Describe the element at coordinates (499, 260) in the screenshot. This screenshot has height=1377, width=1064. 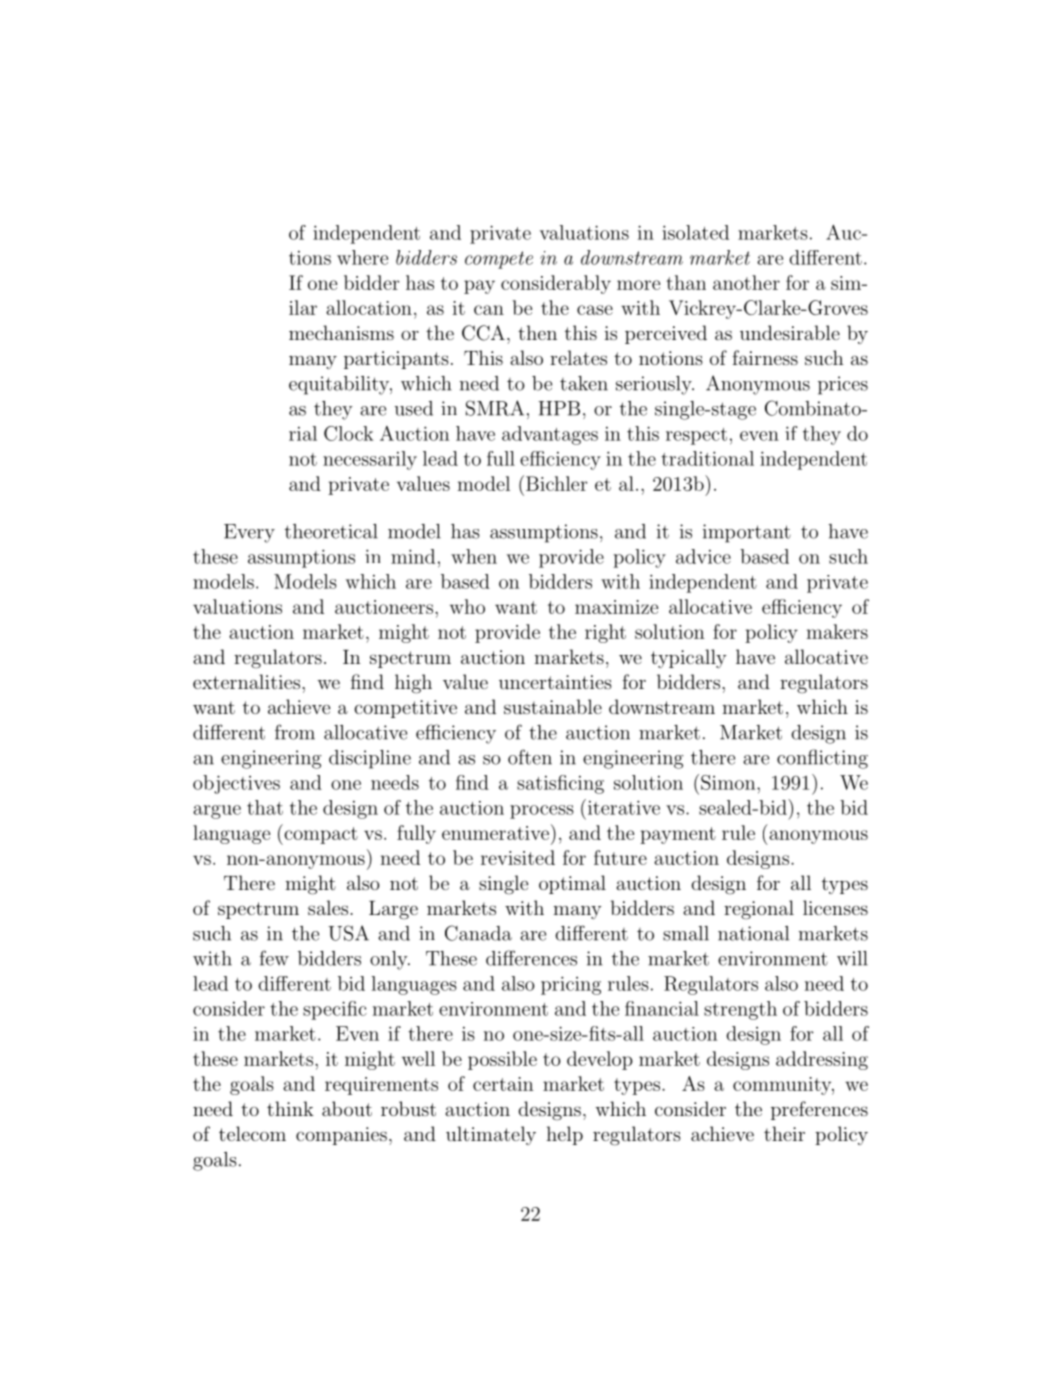
I see `compete` at that location.
